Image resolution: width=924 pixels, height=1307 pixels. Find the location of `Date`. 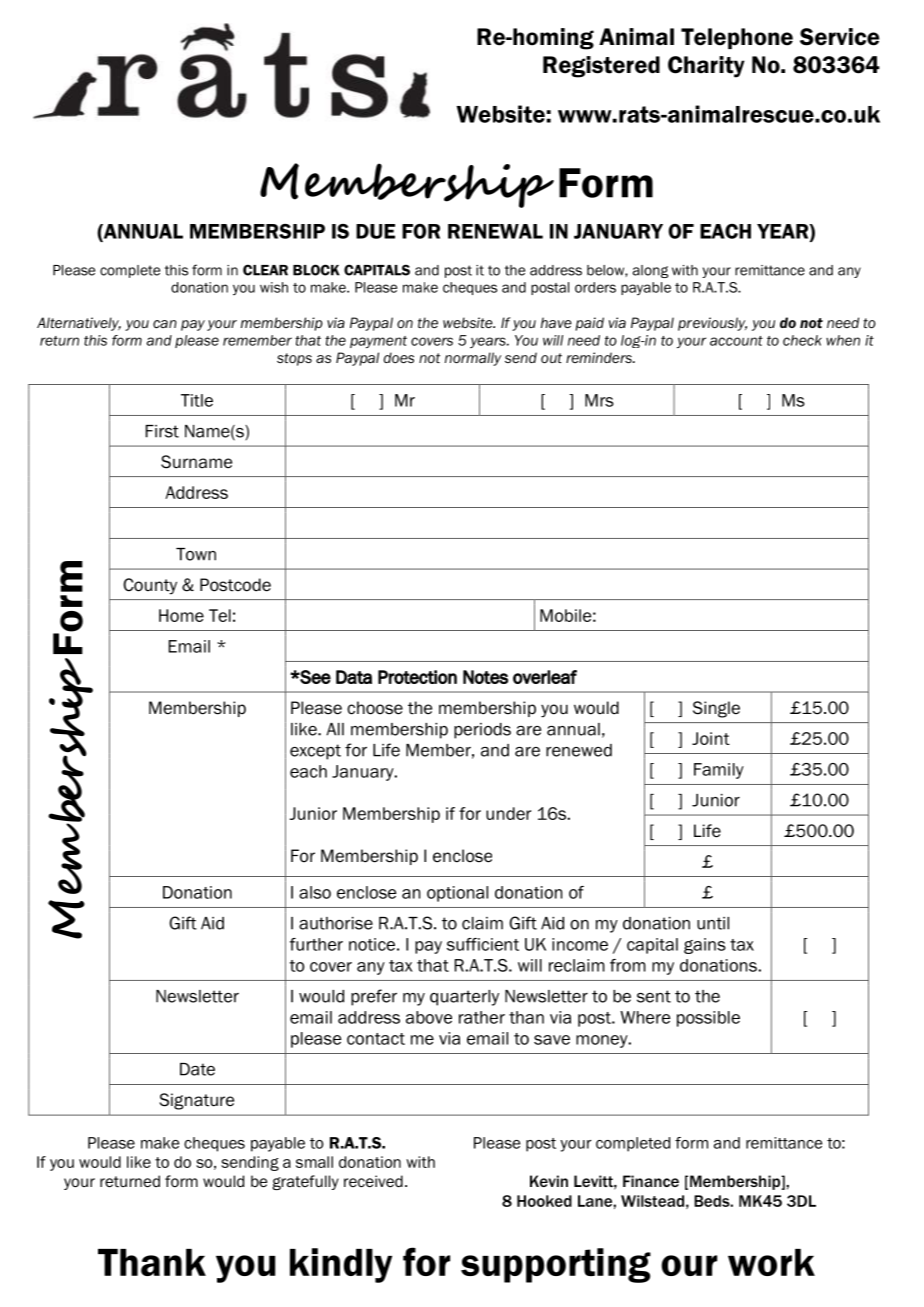

Date is located at coordinates (197, 1069).
